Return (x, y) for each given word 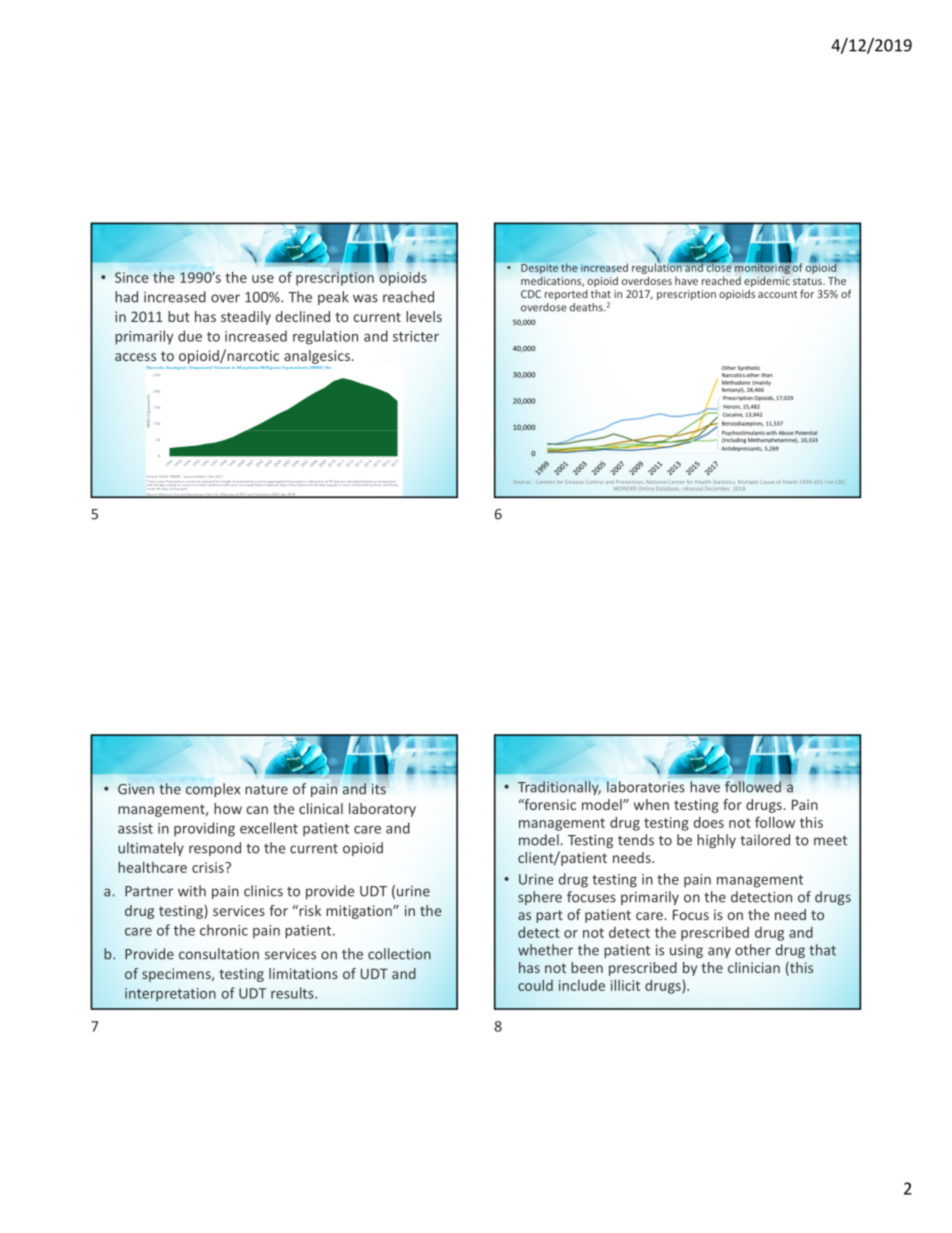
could (535, 985)
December (718, 489)
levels (424, 316)
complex (213, 790)
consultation (219, 954)
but (179, 316)
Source (521, 482)
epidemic (767, 281)
